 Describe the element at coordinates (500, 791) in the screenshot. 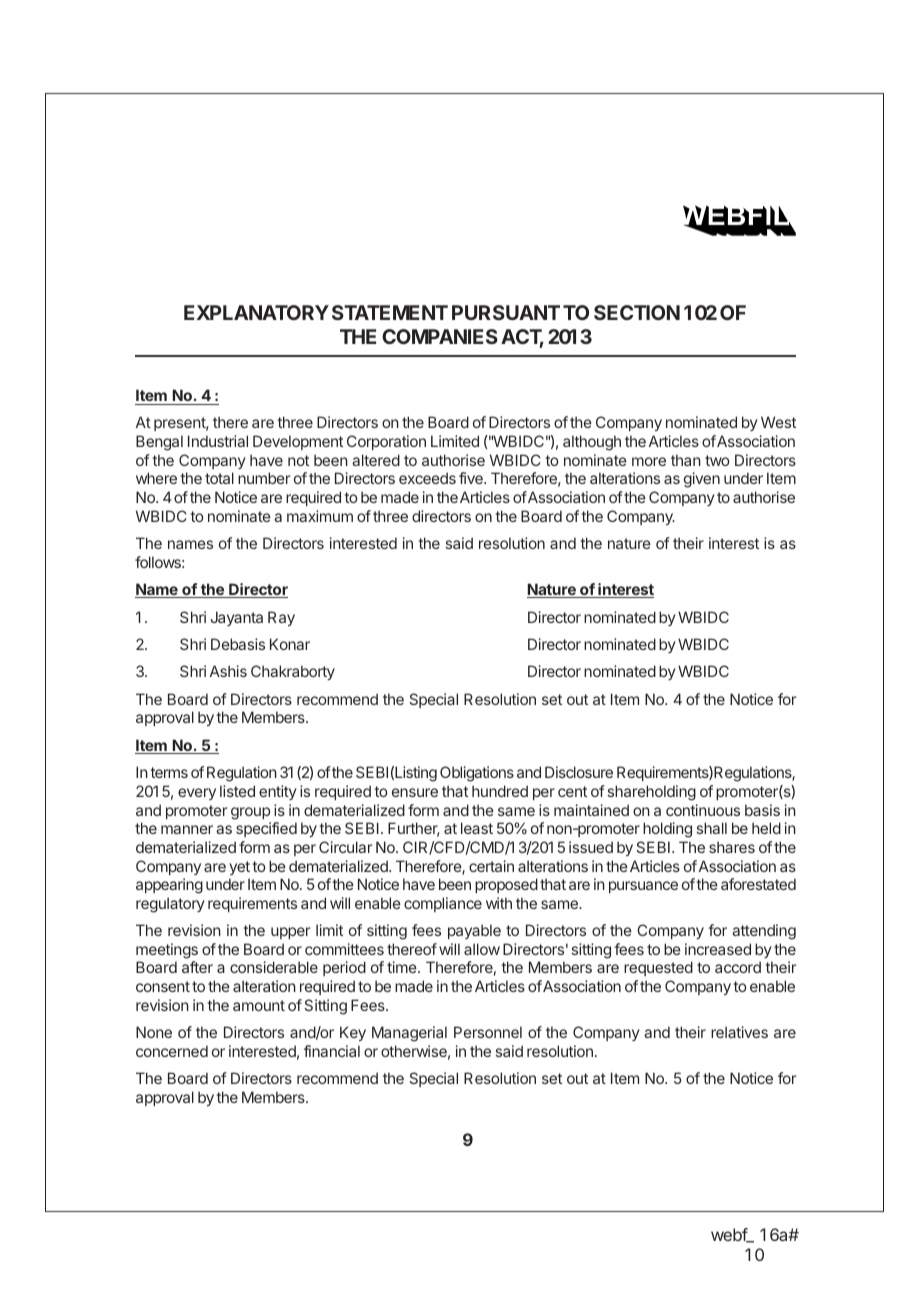

I see `hundred` at that location.
